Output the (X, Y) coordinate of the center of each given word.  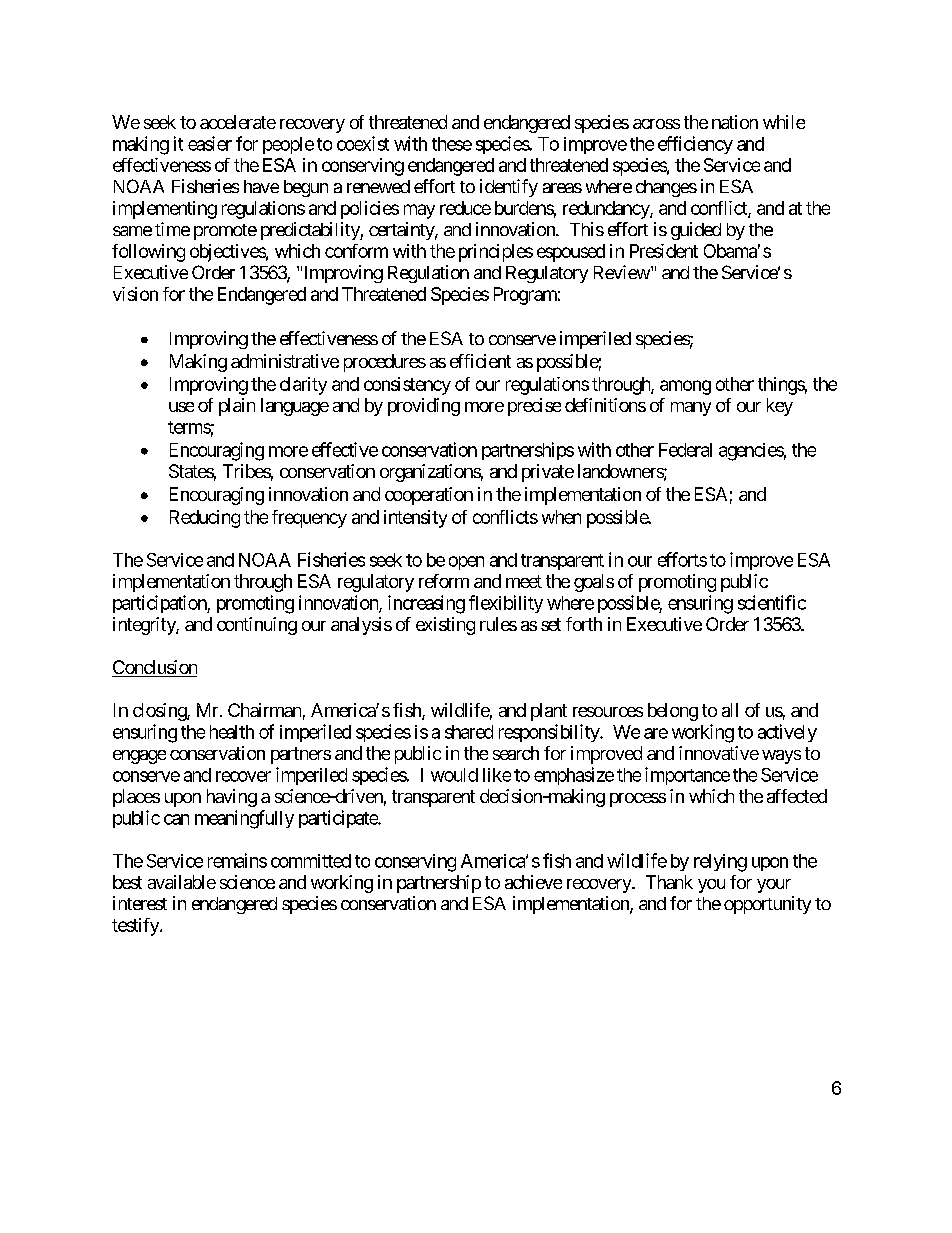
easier (210, 143)
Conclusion (154, 668)
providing (424, 407)
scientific (772, 602)
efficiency (695, 145)
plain (237, 407)
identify (509, 188)
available (182, 882)
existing (445, 626)
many (691, 409)
